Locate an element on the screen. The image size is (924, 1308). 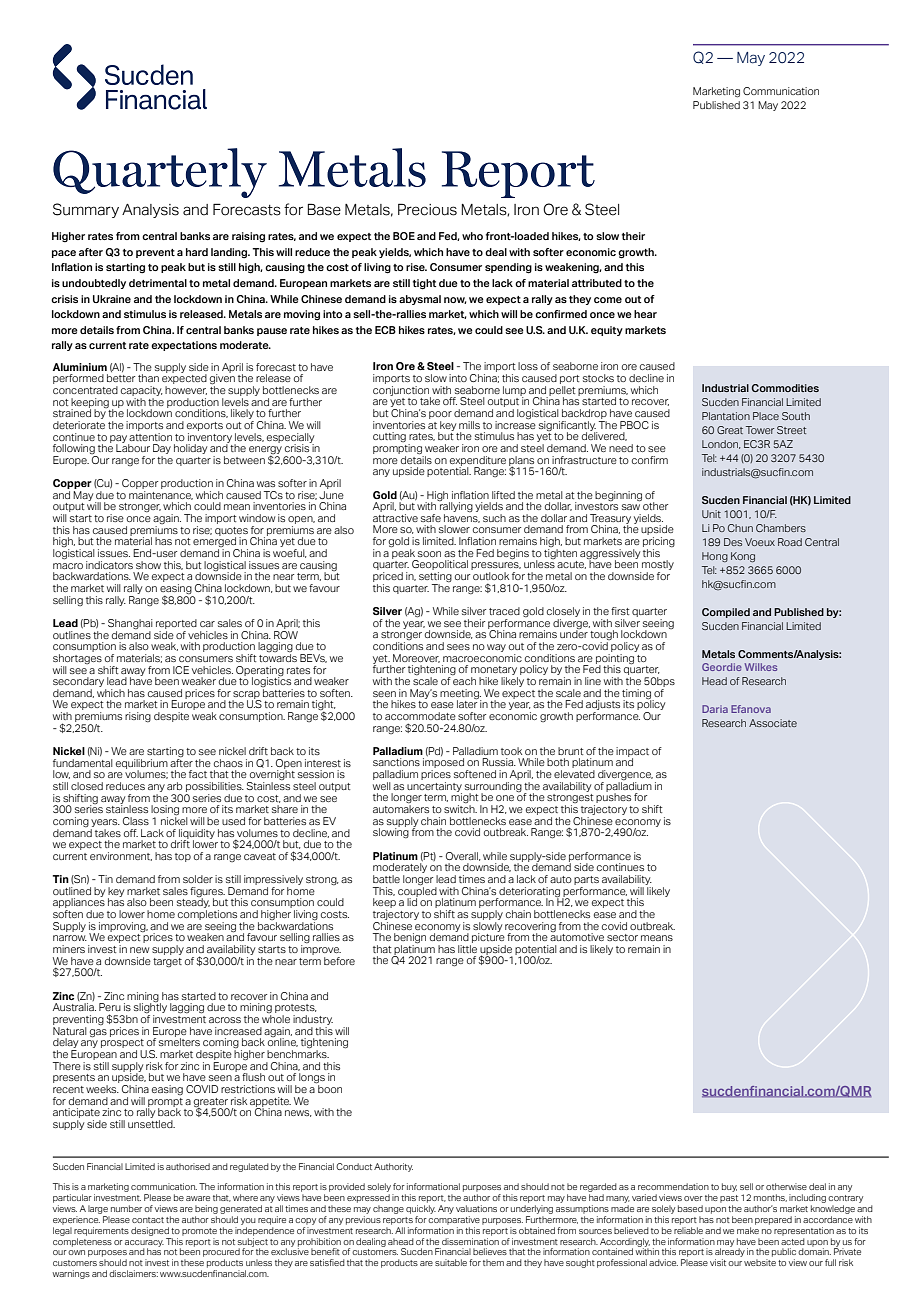
hard is located at coordinates (197, 252).
